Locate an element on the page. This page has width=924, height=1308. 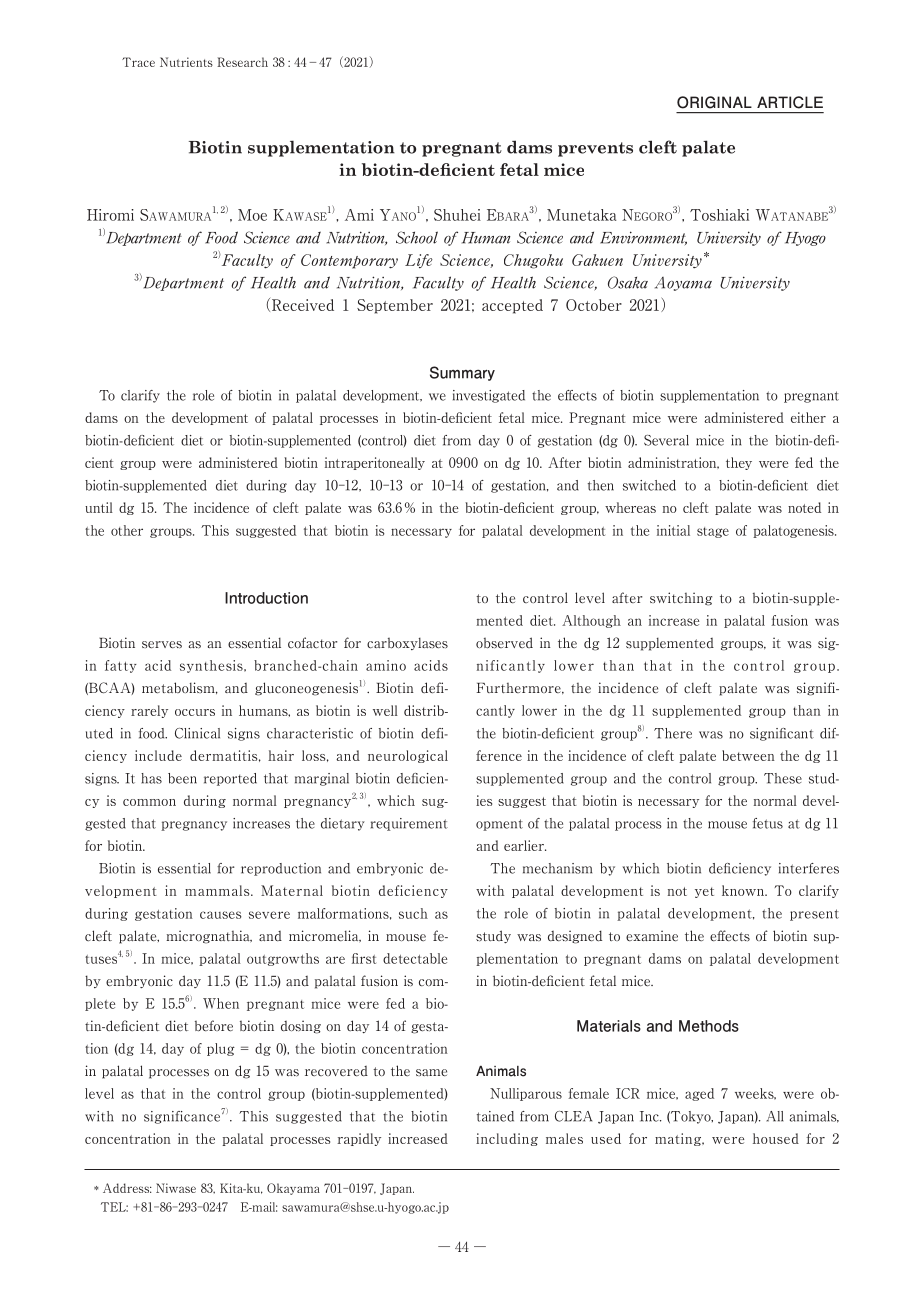
including is located at coordinates (507, 1139).
